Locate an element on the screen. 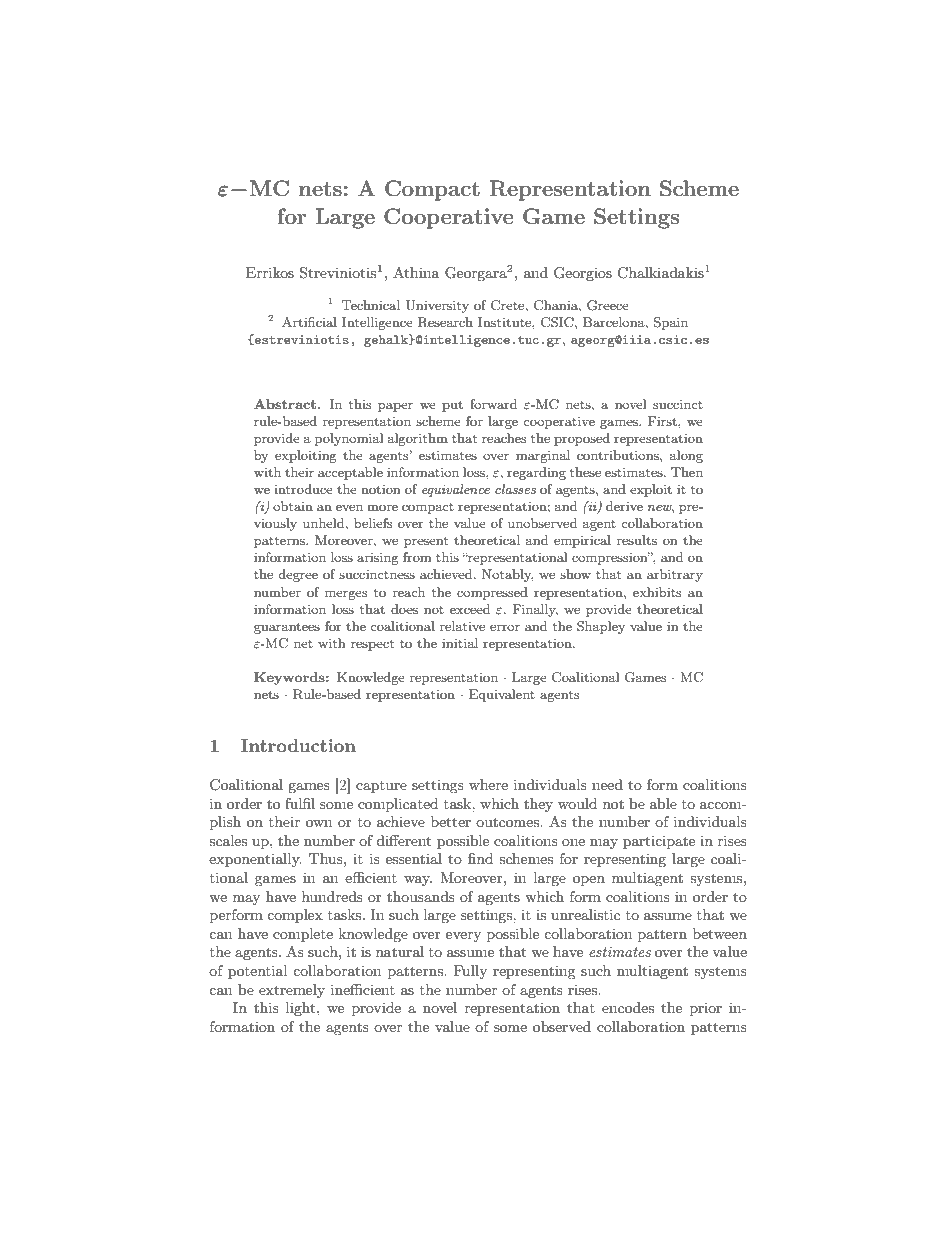 The image size is (952, 1233). Then is located at coordinates (687, 472).
